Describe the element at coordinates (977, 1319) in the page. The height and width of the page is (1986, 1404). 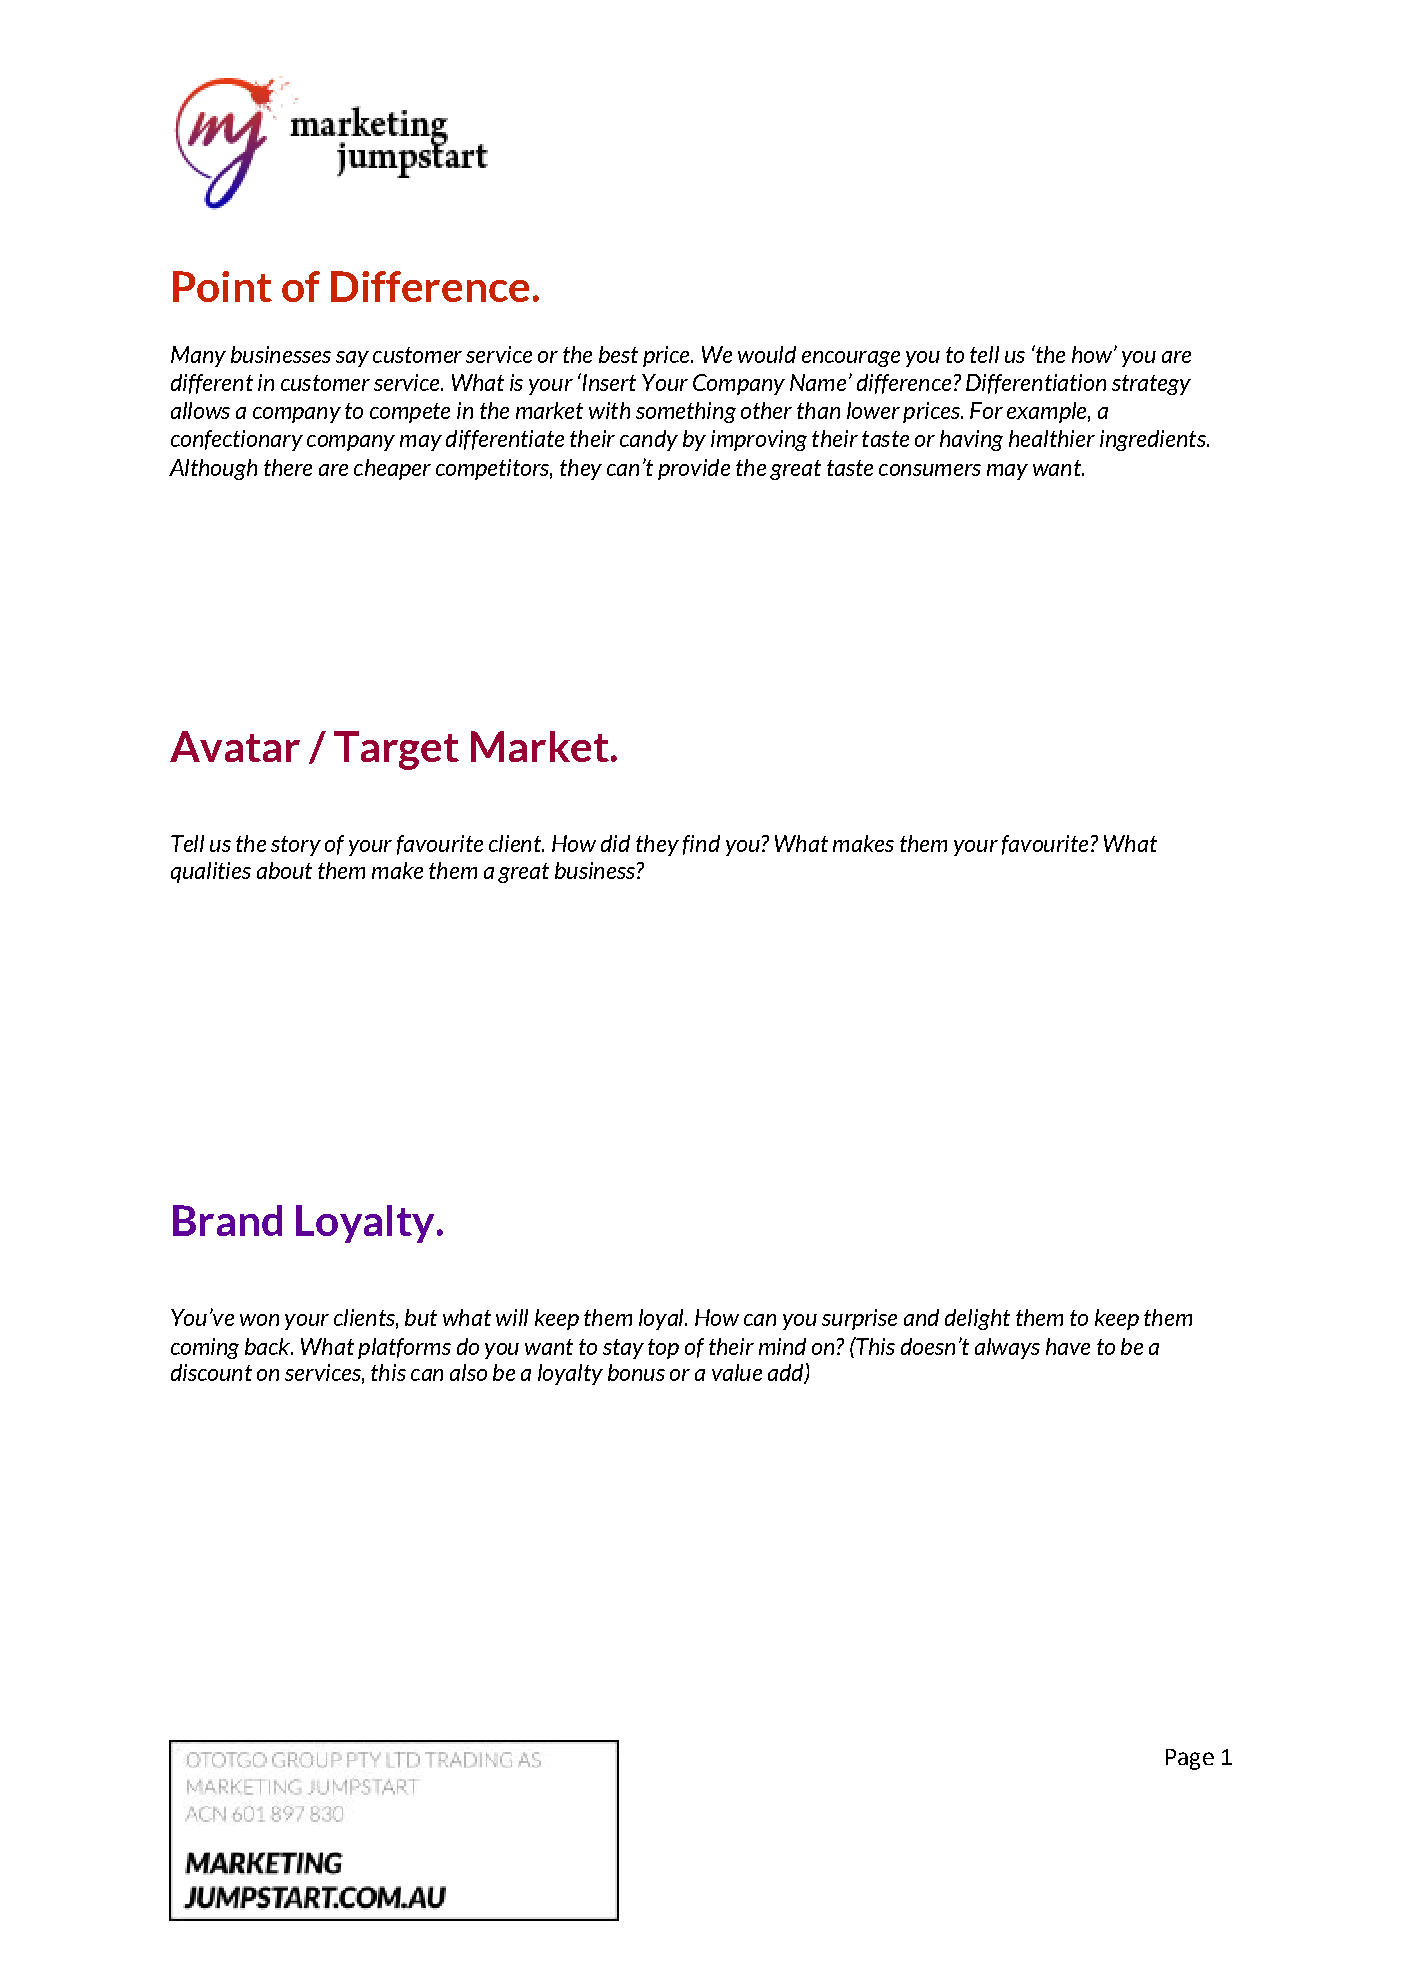
I see `delight` at that location.
